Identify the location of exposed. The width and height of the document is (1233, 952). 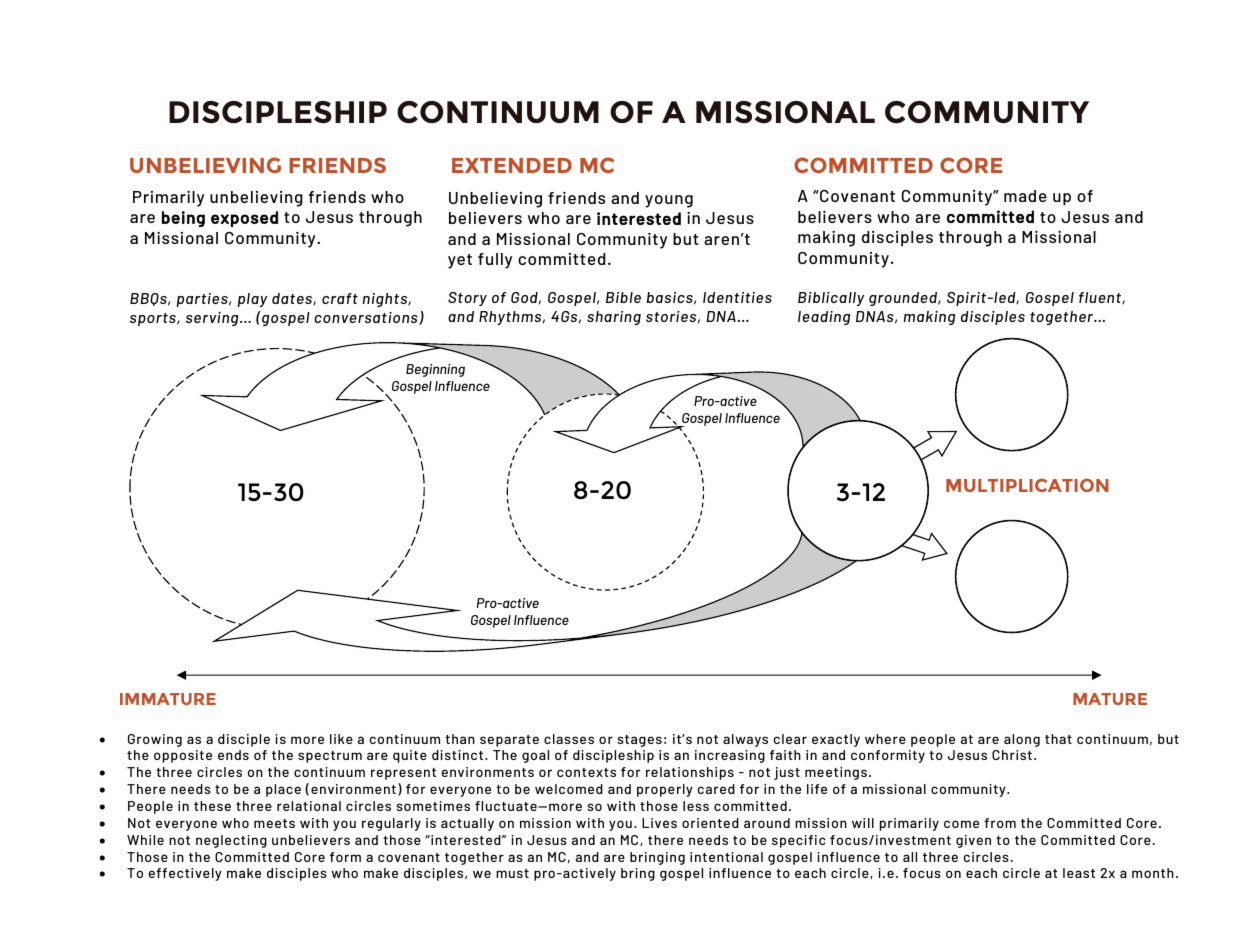
(244, 219).
